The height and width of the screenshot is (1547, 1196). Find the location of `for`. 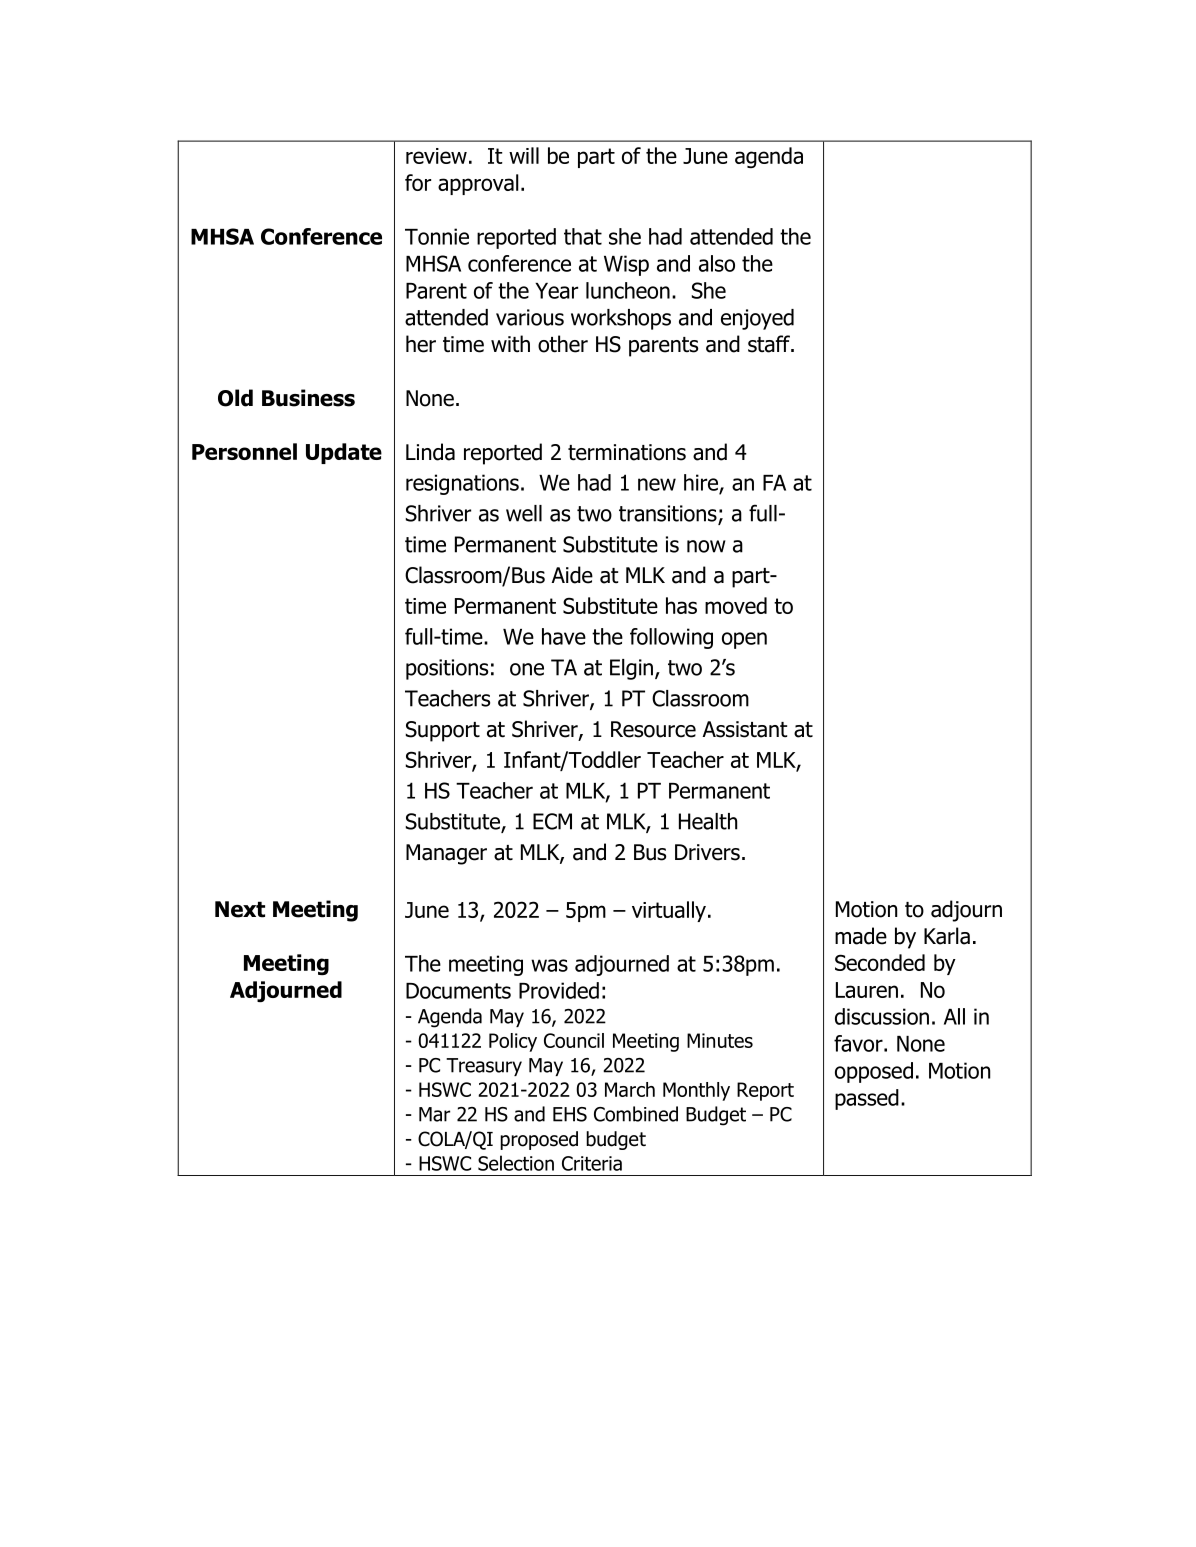

for is located at coordinates (418, 182).
